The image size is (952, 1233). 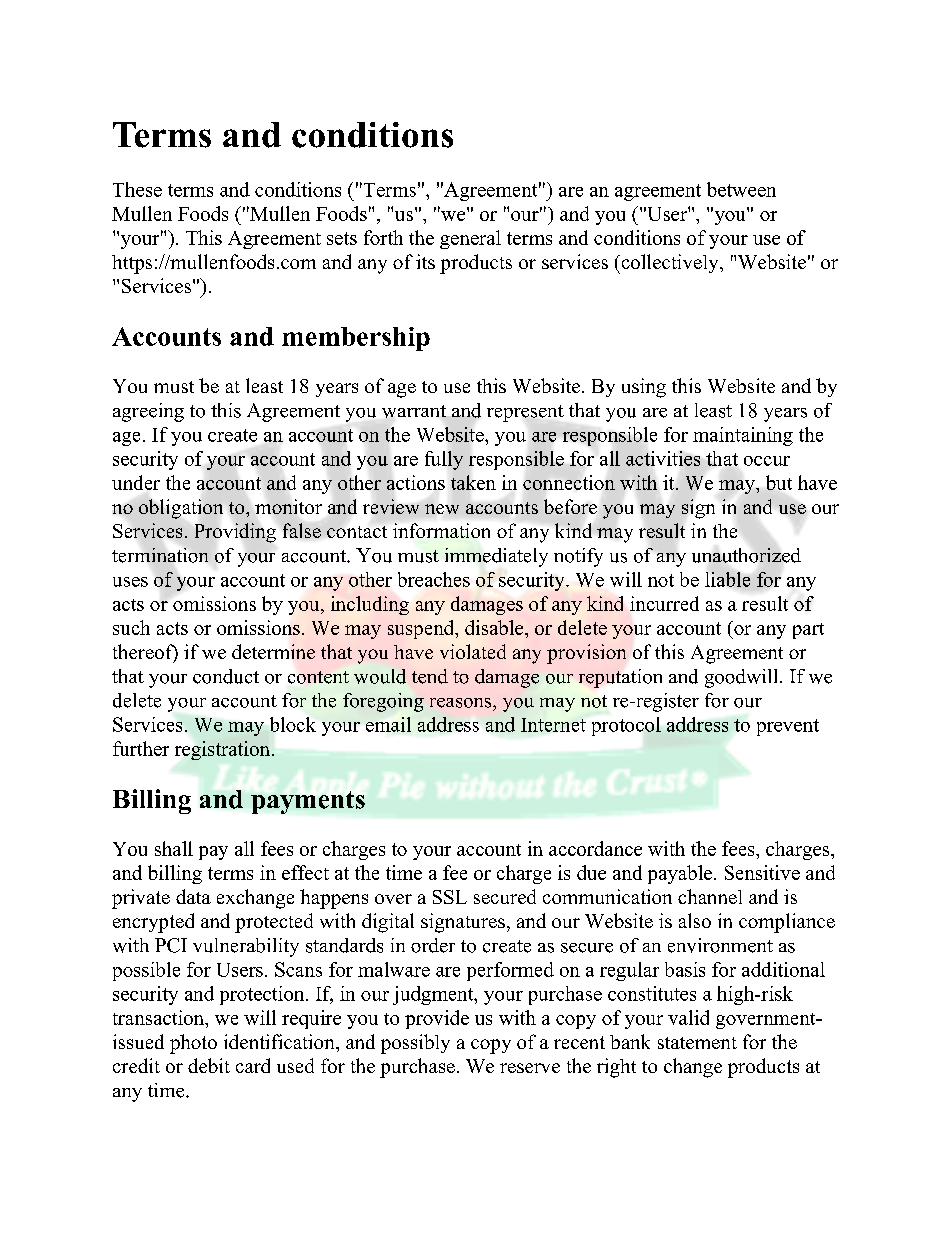 What do you see at coordinates (450, 897) in the screenshot?
I see `SSL` at bounding box center [450, 897].
